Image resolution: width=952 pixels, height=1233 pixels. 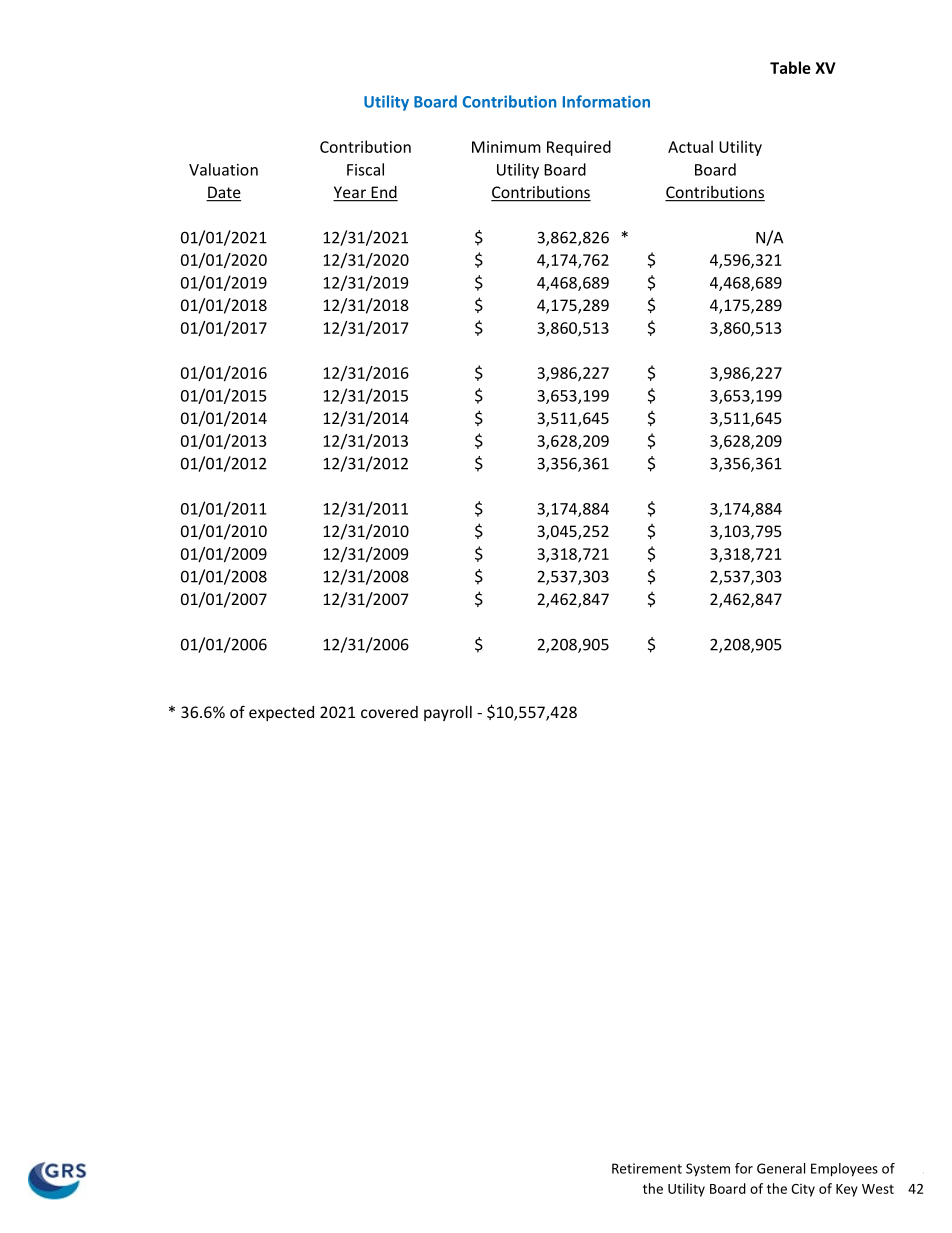 What do you see at coordinates (708, 1170) in the page?
I see `System` at bounding box center [708, 1170].
